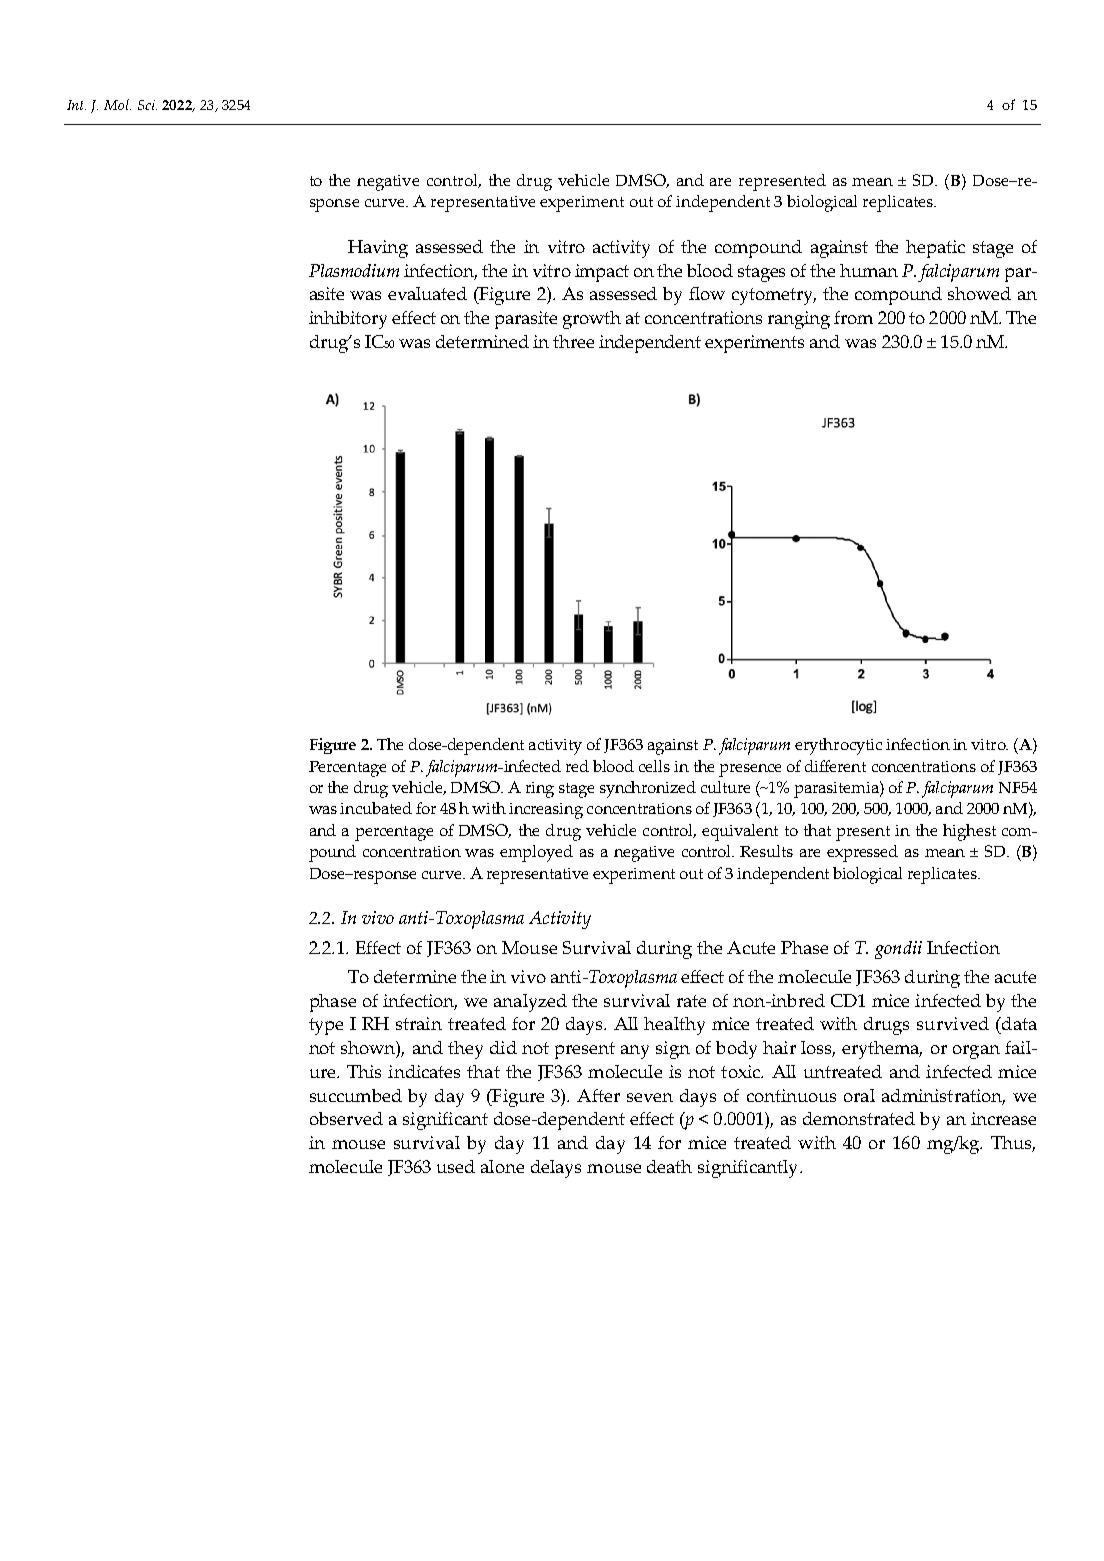 The width and height of the screenshot is (1104, 1561). Describe the element at coordinates (602, 273) in the screenshot. I see `impact` at that location.
